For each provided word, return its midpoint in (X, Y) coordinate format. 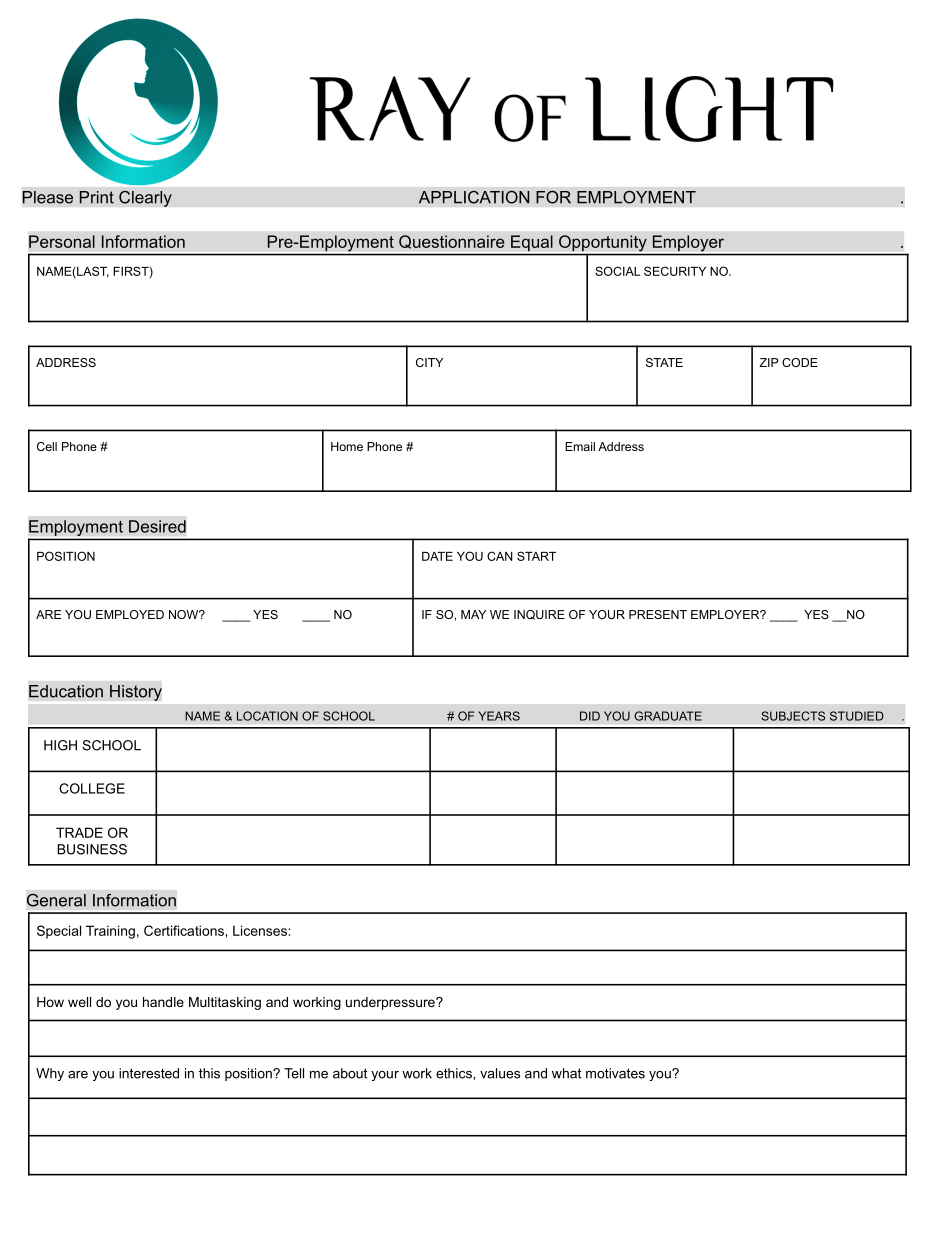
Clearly (145, 198)
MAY (473, 614)
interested (149, 1073)
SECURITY (675, 271)
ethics (455, 1073)
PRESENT (658, 614)
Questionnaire (452, 242)
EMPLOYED (130, 614)
